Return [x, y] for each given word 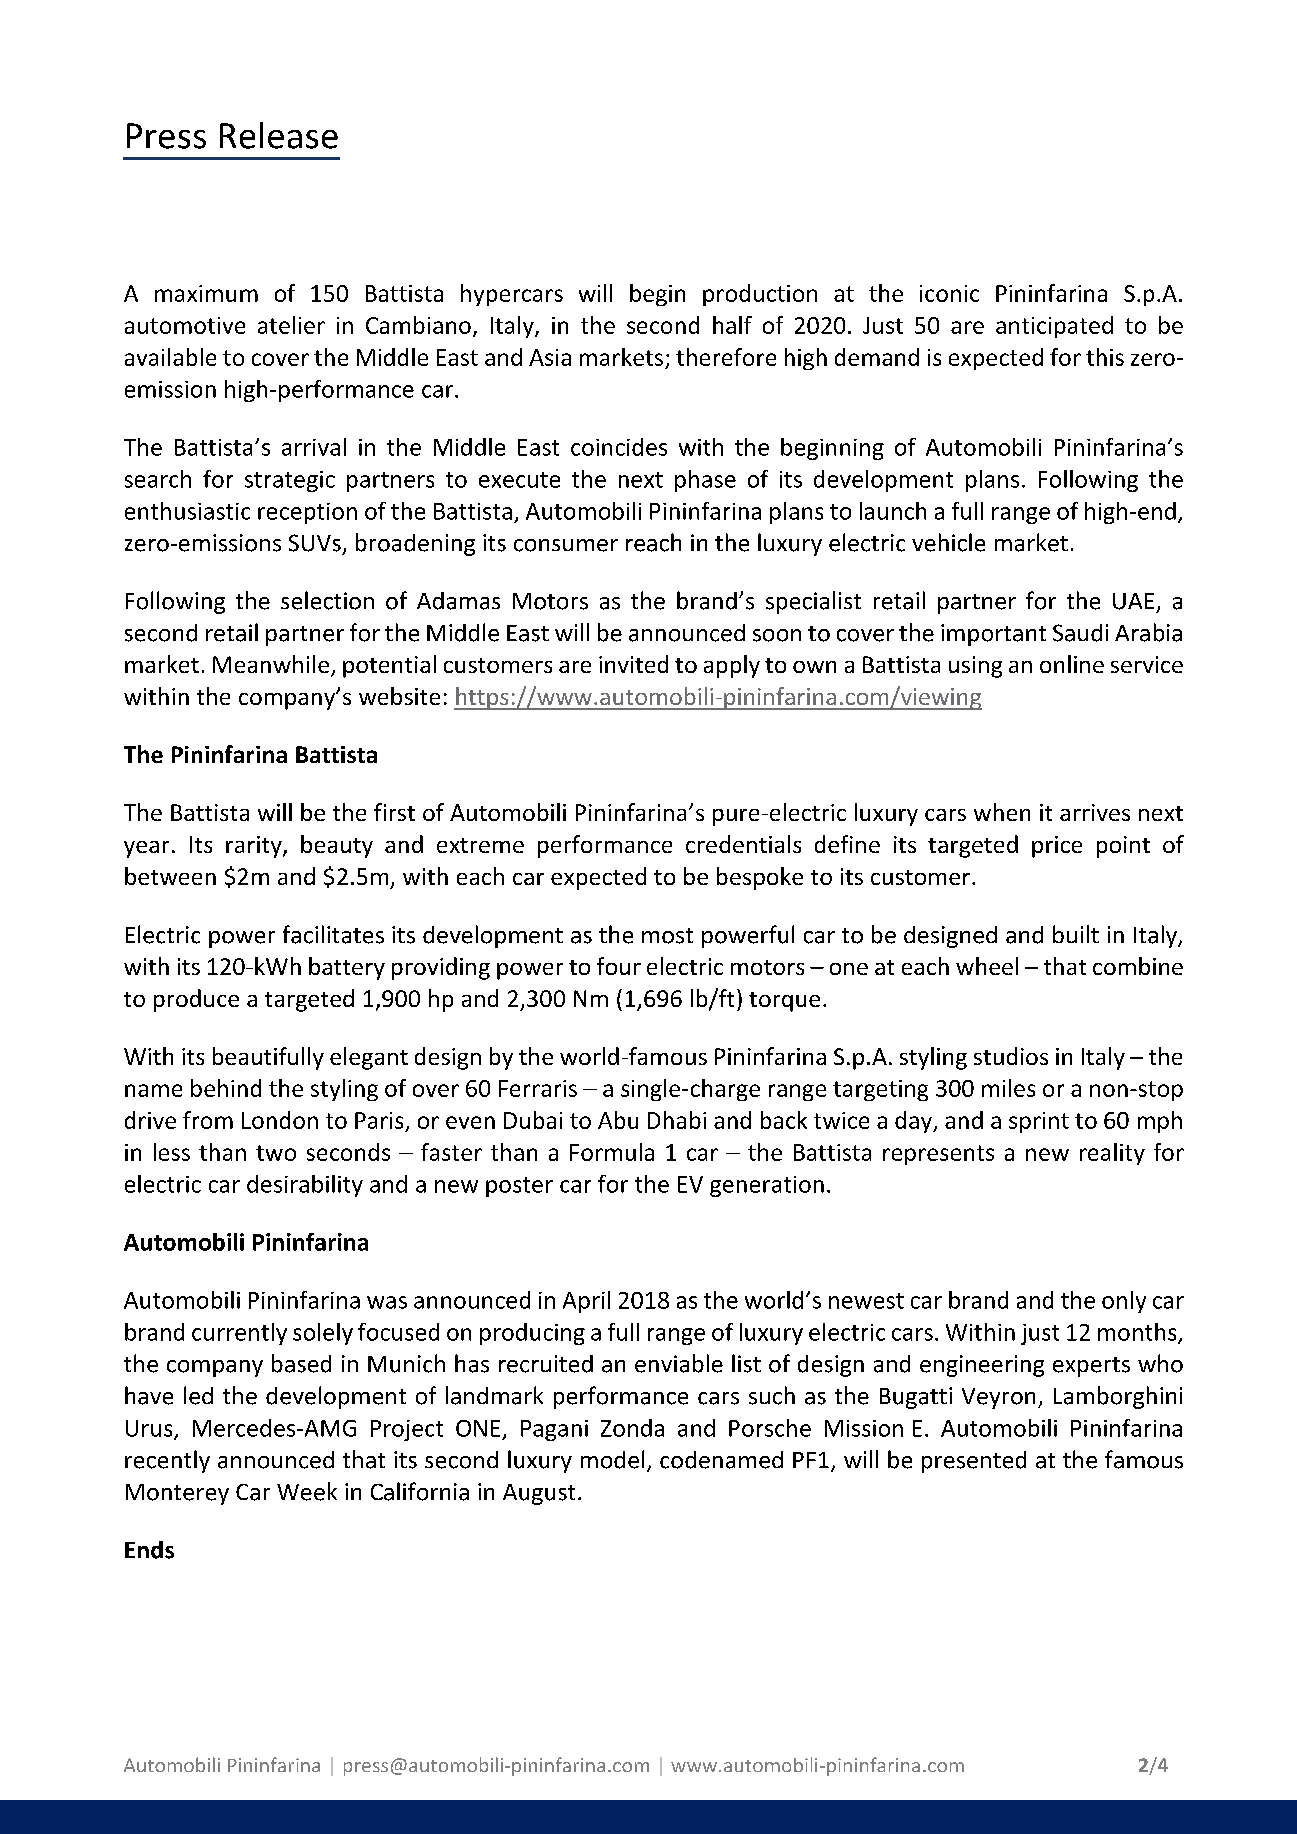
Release [279, 135]
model [612, 1459]
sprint [1039, 1122]
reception [307, 513]
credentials [743, 844]
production [760, 295]
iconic [949, 293]
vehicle [948, 542]
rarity [255, 847]
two [276, 1153]
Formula [612, 1152]
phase [705, 481]
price [1057, 847]
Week [307, 1491]
